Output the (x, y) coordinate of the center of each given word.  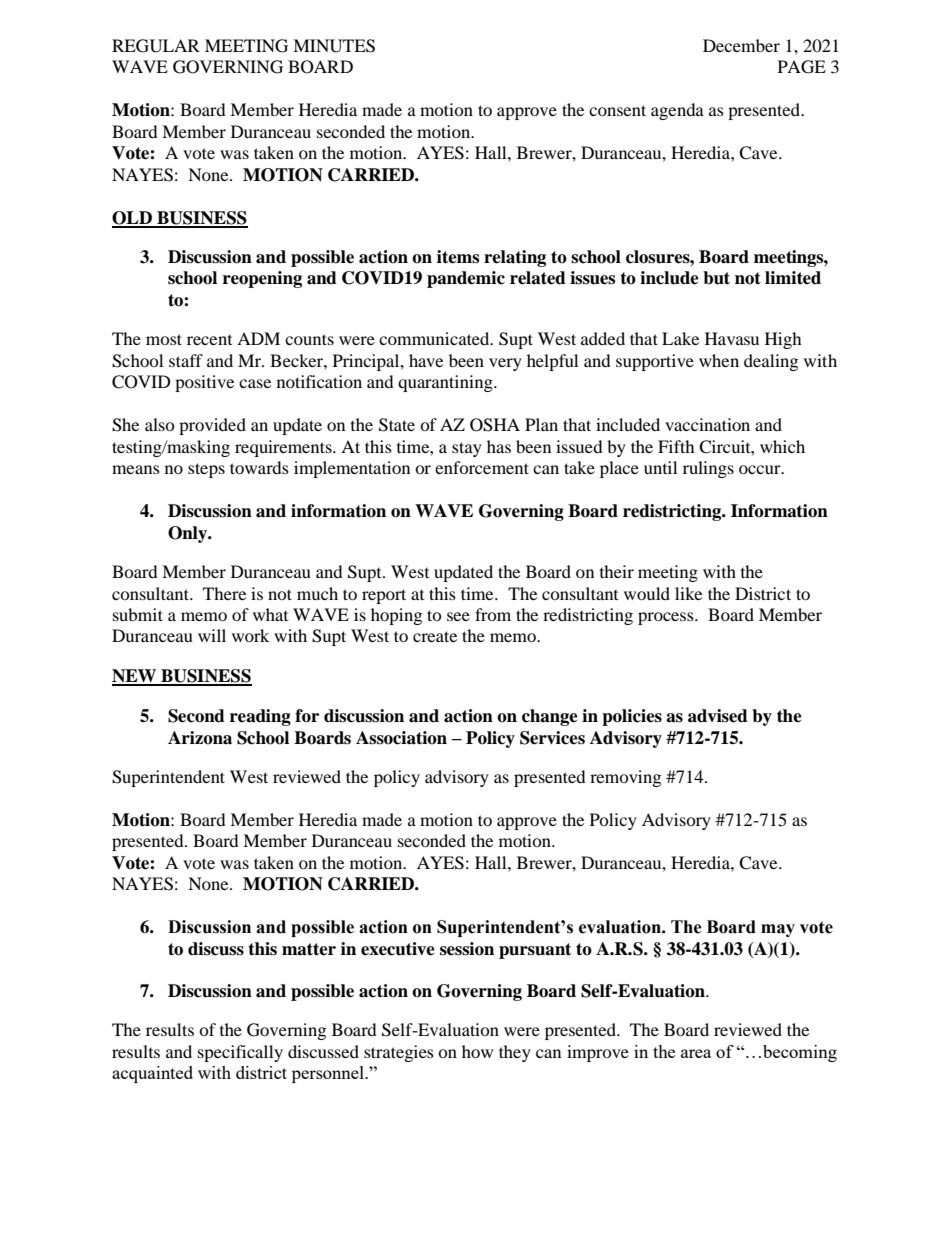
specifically (240, 1053)
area (696, 1053)
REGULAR (156, 46)
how (477, 1051)
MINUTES (334, 46)
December (741, 45)
